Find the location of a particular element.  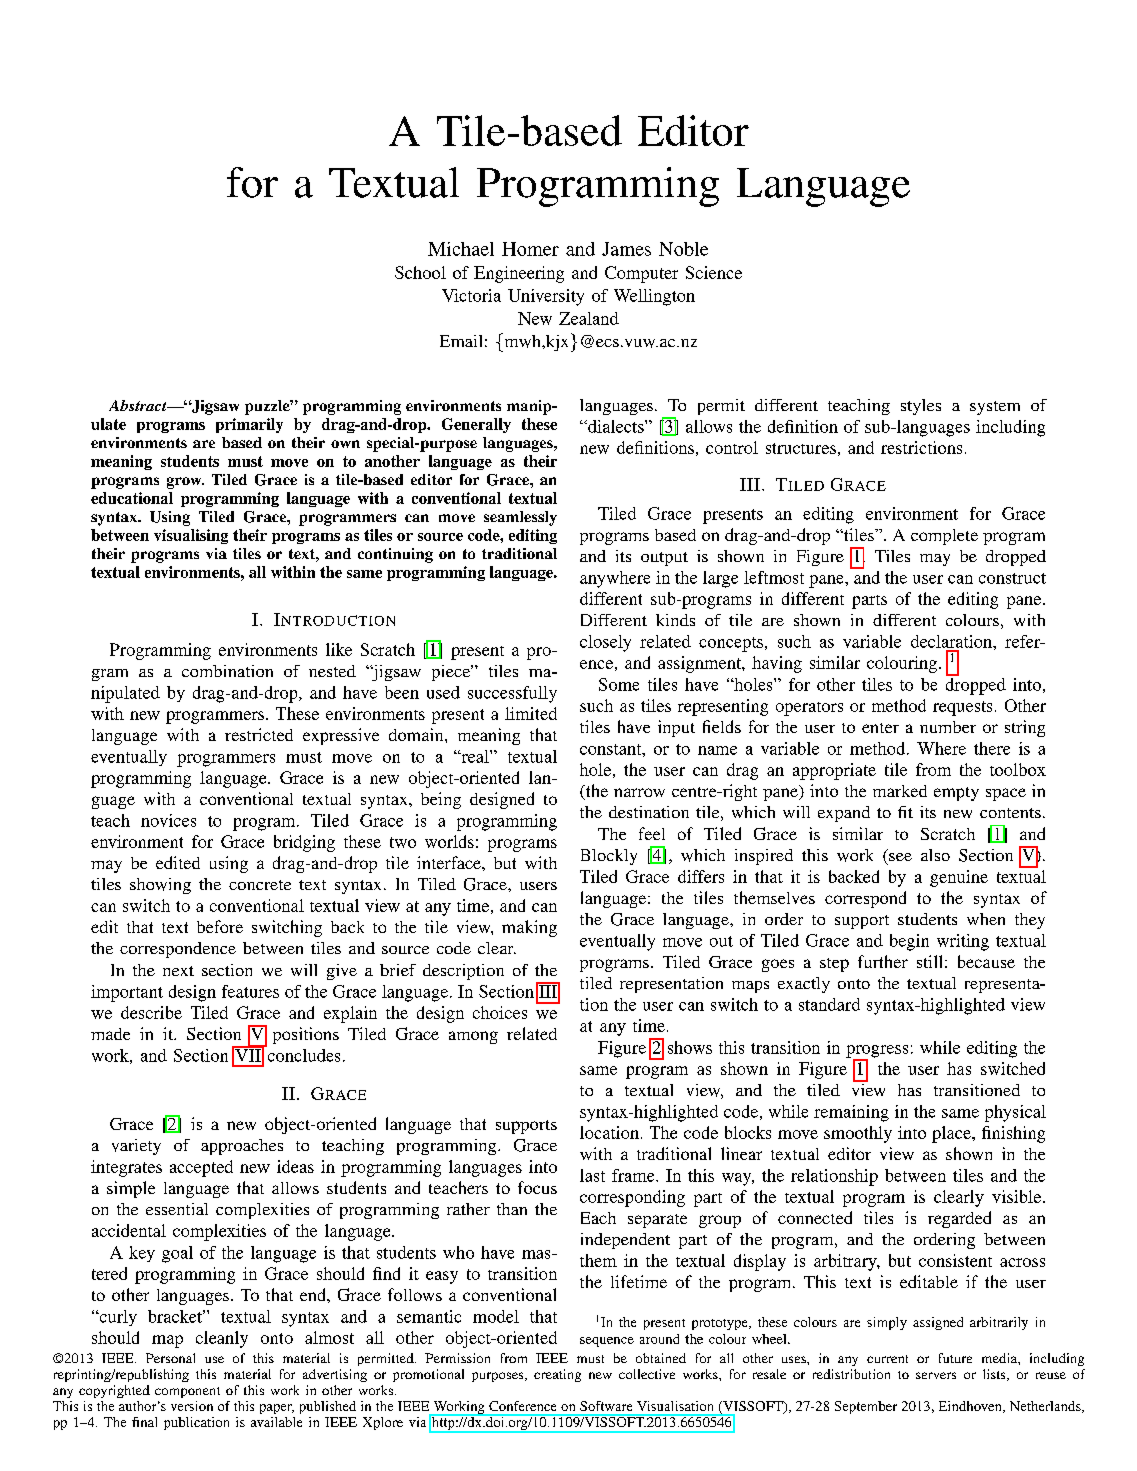

complete is located at coordinates (944, 537).
